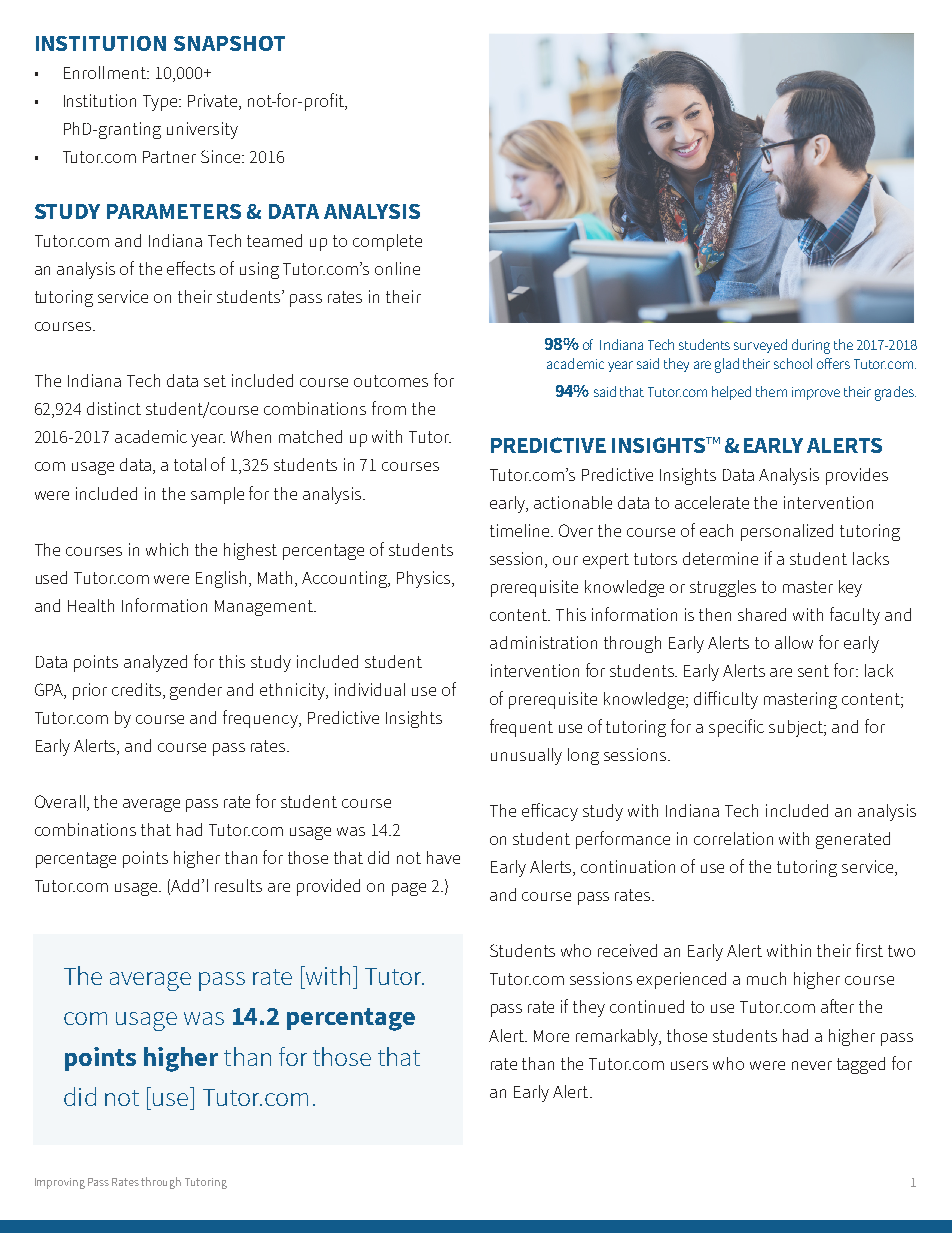 The image size is (952, 1233). Describe the element at coordinates (811, 346) in the image. I see `during` at that location.
